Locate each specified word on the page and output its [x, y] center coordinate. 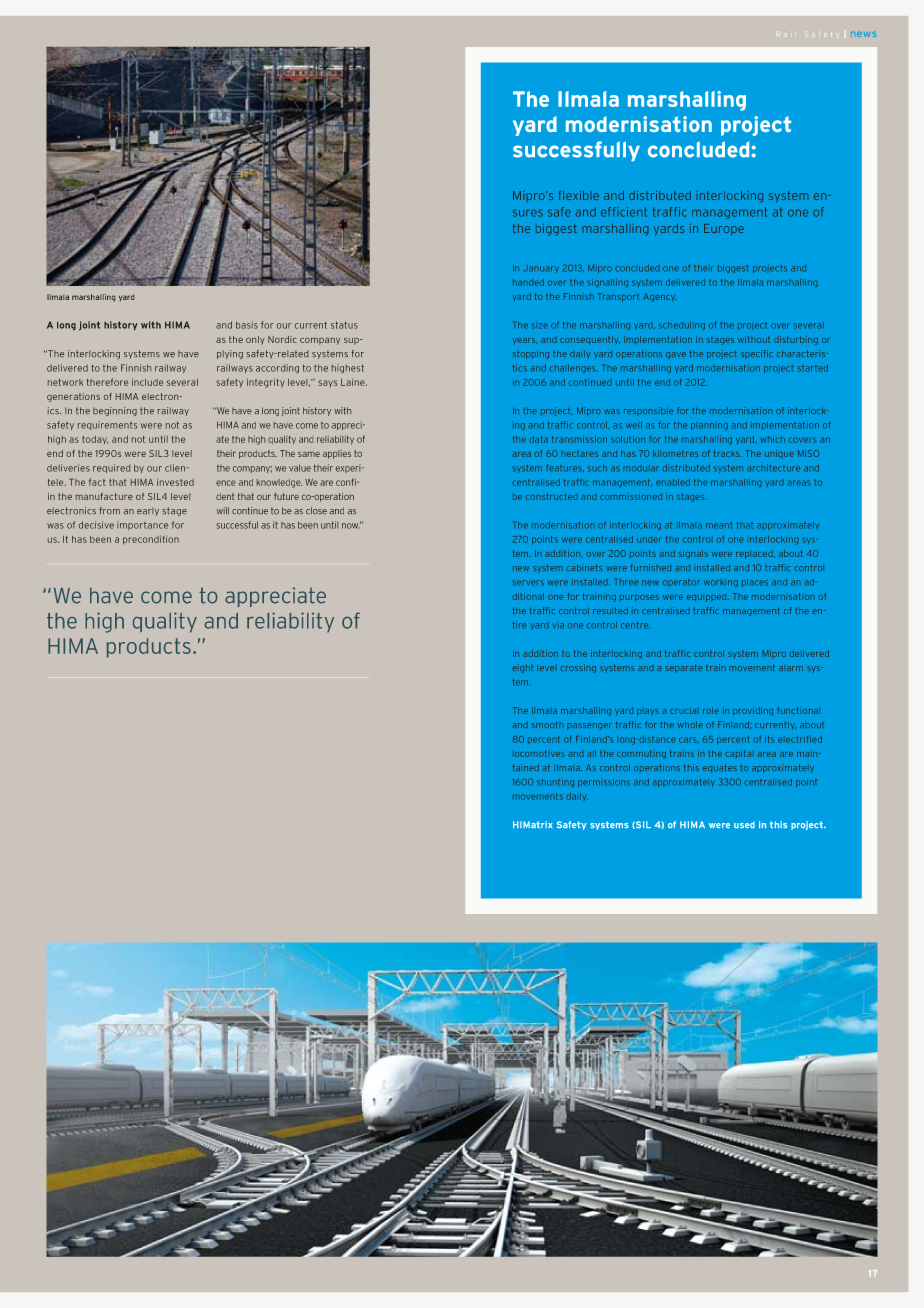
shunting [555, 782]
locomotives [539, 753]
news [863, 34]
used [744, 825]
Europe [724, 229]
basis [247, 325]
